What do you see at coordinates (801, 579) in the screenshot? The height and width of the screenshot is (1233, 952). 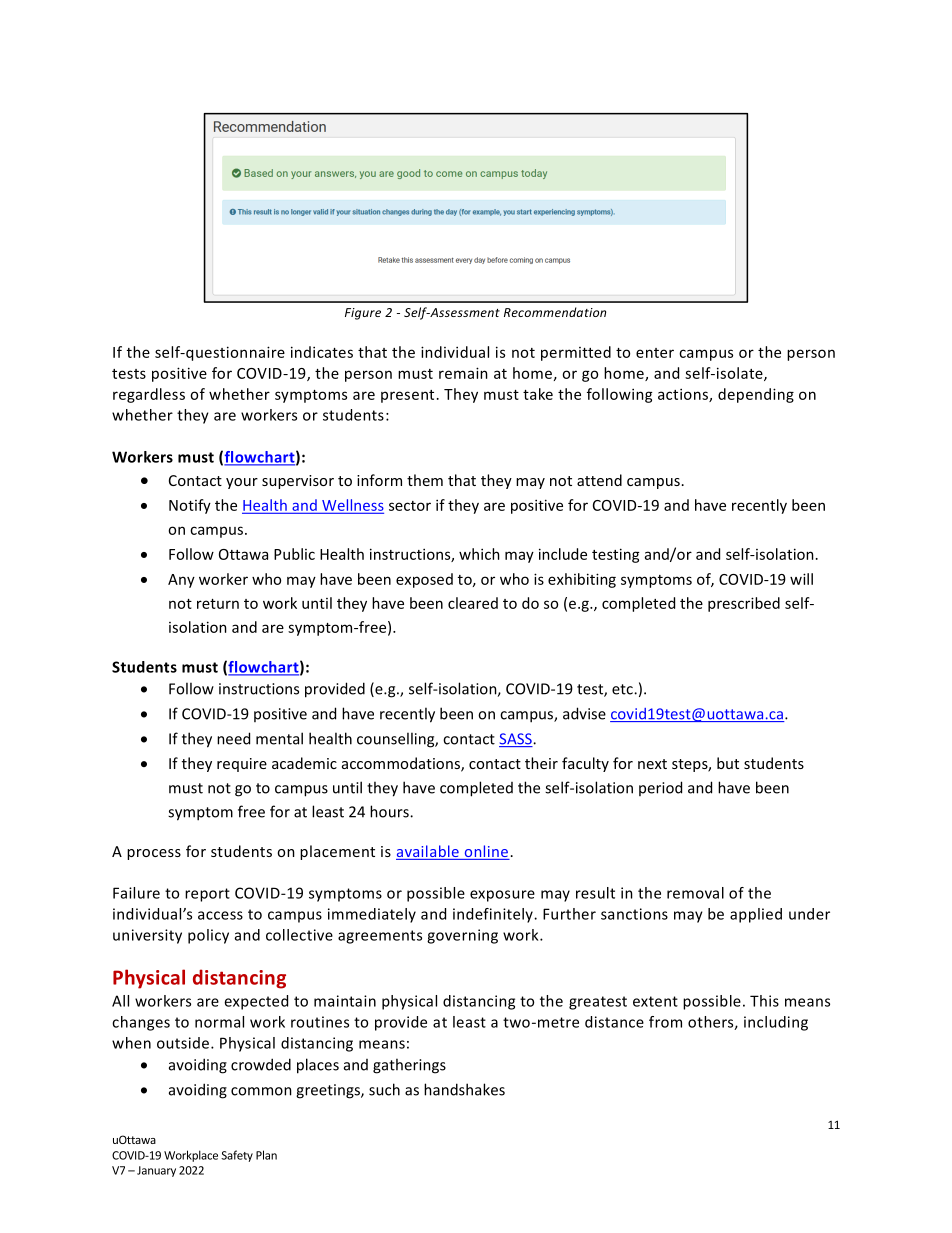 I see `will` at bounding box center [801, 579].
